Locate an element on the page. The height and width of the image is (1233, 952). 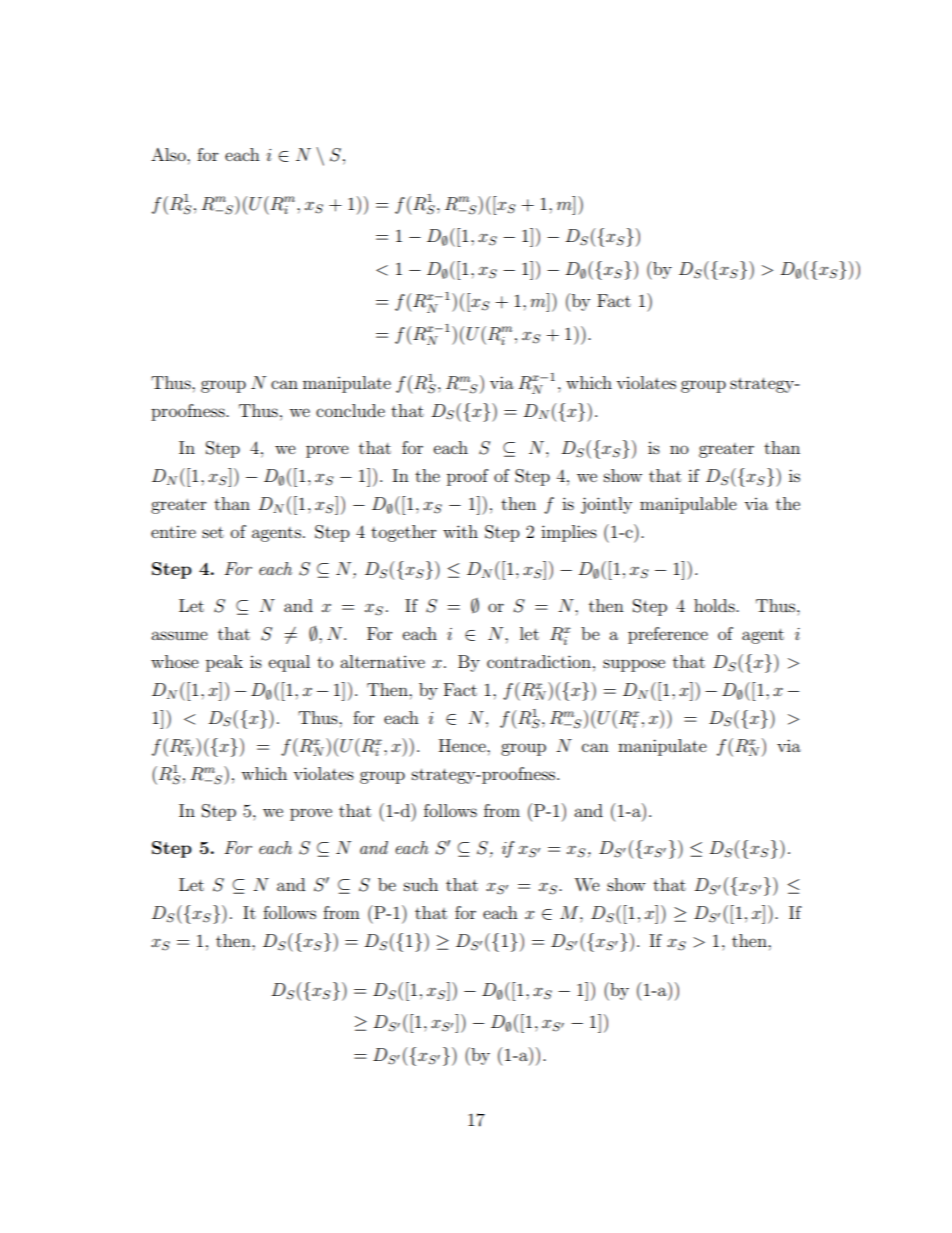
Also is located at coordinates (169, 154).
